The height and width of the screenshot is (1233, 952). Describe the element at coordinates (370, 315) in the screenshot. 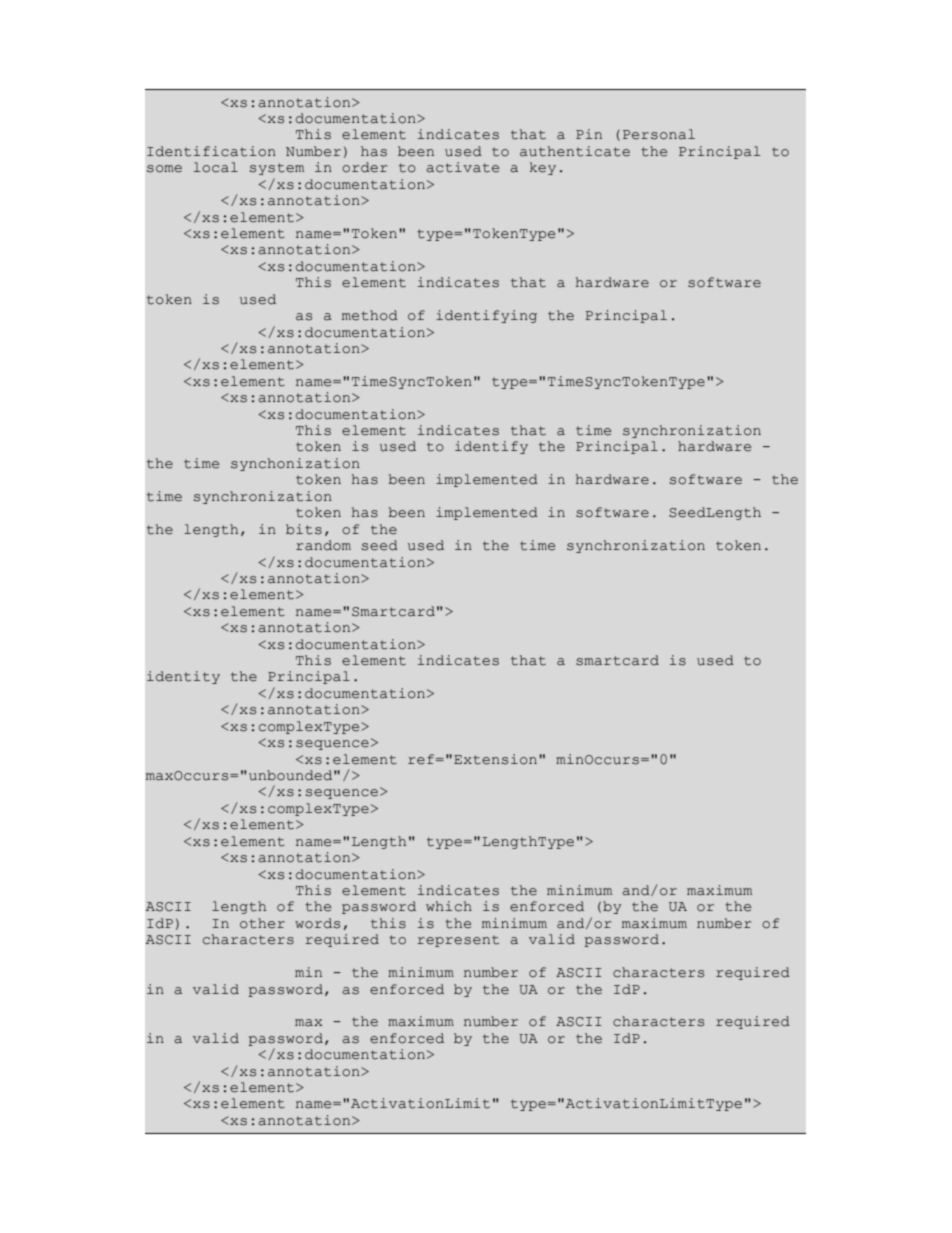

I see `method` at that location.
